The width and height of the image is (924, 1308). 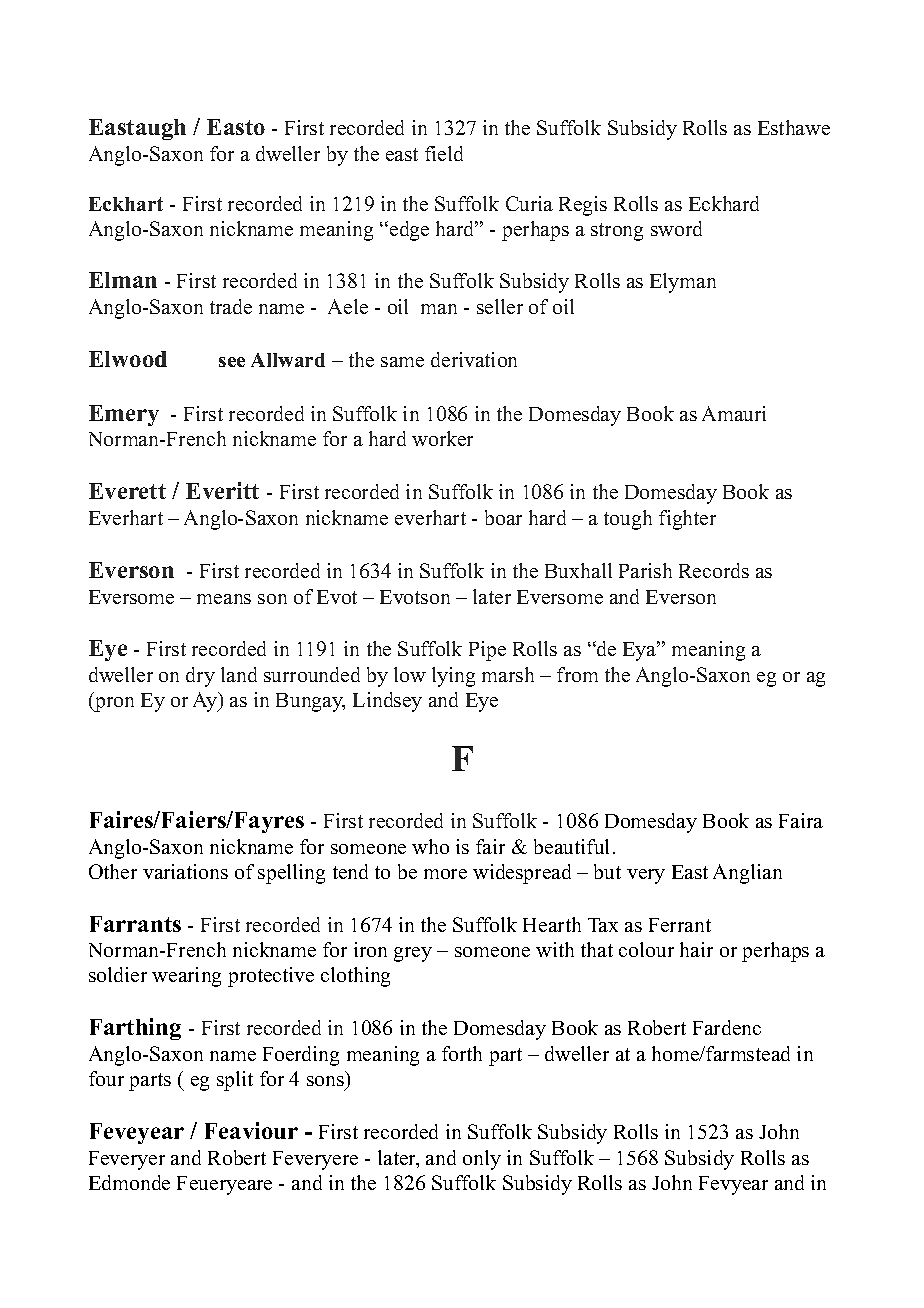 I want to click on grey, so click(x=413, y=954).
